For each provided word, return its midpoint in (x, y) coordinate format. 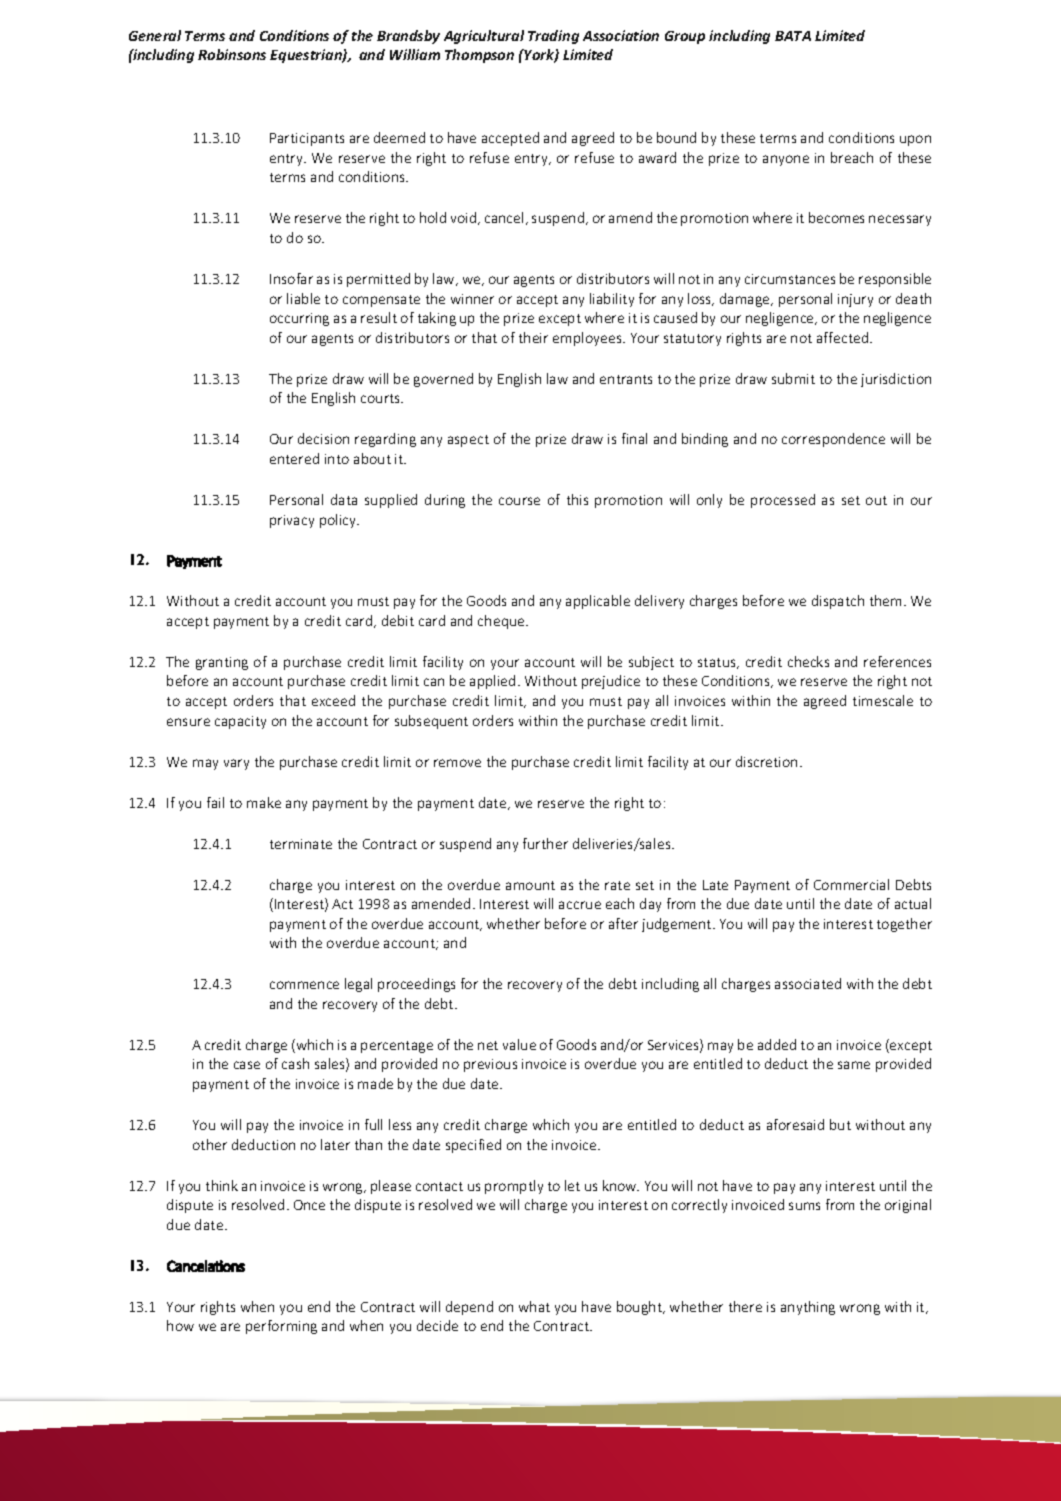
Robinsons (232, 54)
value (519, 1044)
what (534, 1306)
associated (808, 983)
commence (304, 985)
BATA (793, 36)
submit (793, 378)
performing (281, 1327)
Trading (553, 37)
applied (492, 682)
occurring (299, 319)
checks (808, 661)
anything (808, 1308)
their (533, 337)
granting (222, 663)
